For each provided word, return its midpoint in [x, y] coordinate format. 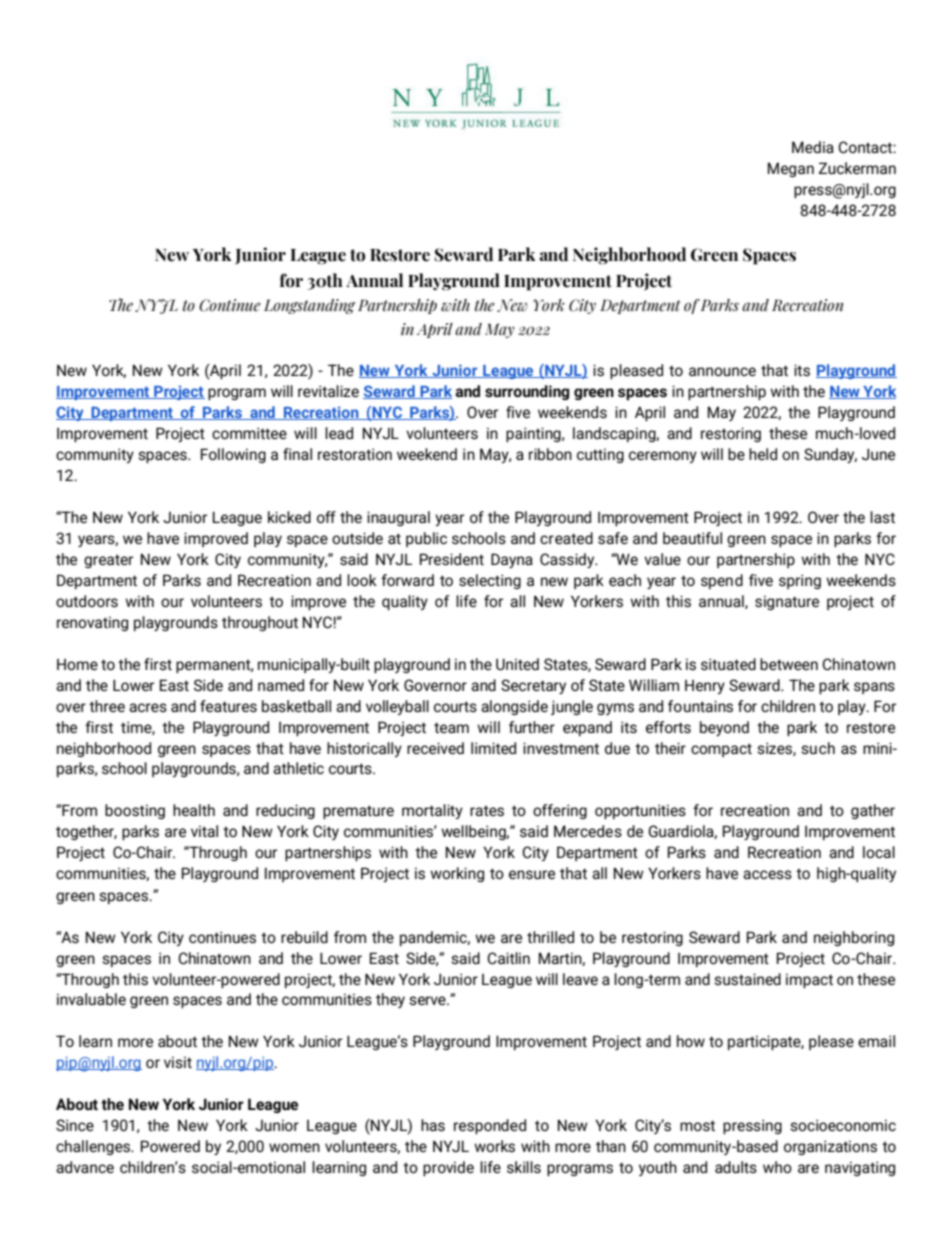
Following [233, 455]
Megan [791, 169]
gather [873, 811]
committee [249, 433]
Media [813, 147]
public [426, 539]
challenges [94, 1147]
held [763, 454]
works [494, 1146]
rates [487, 811]
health [194, 810]
